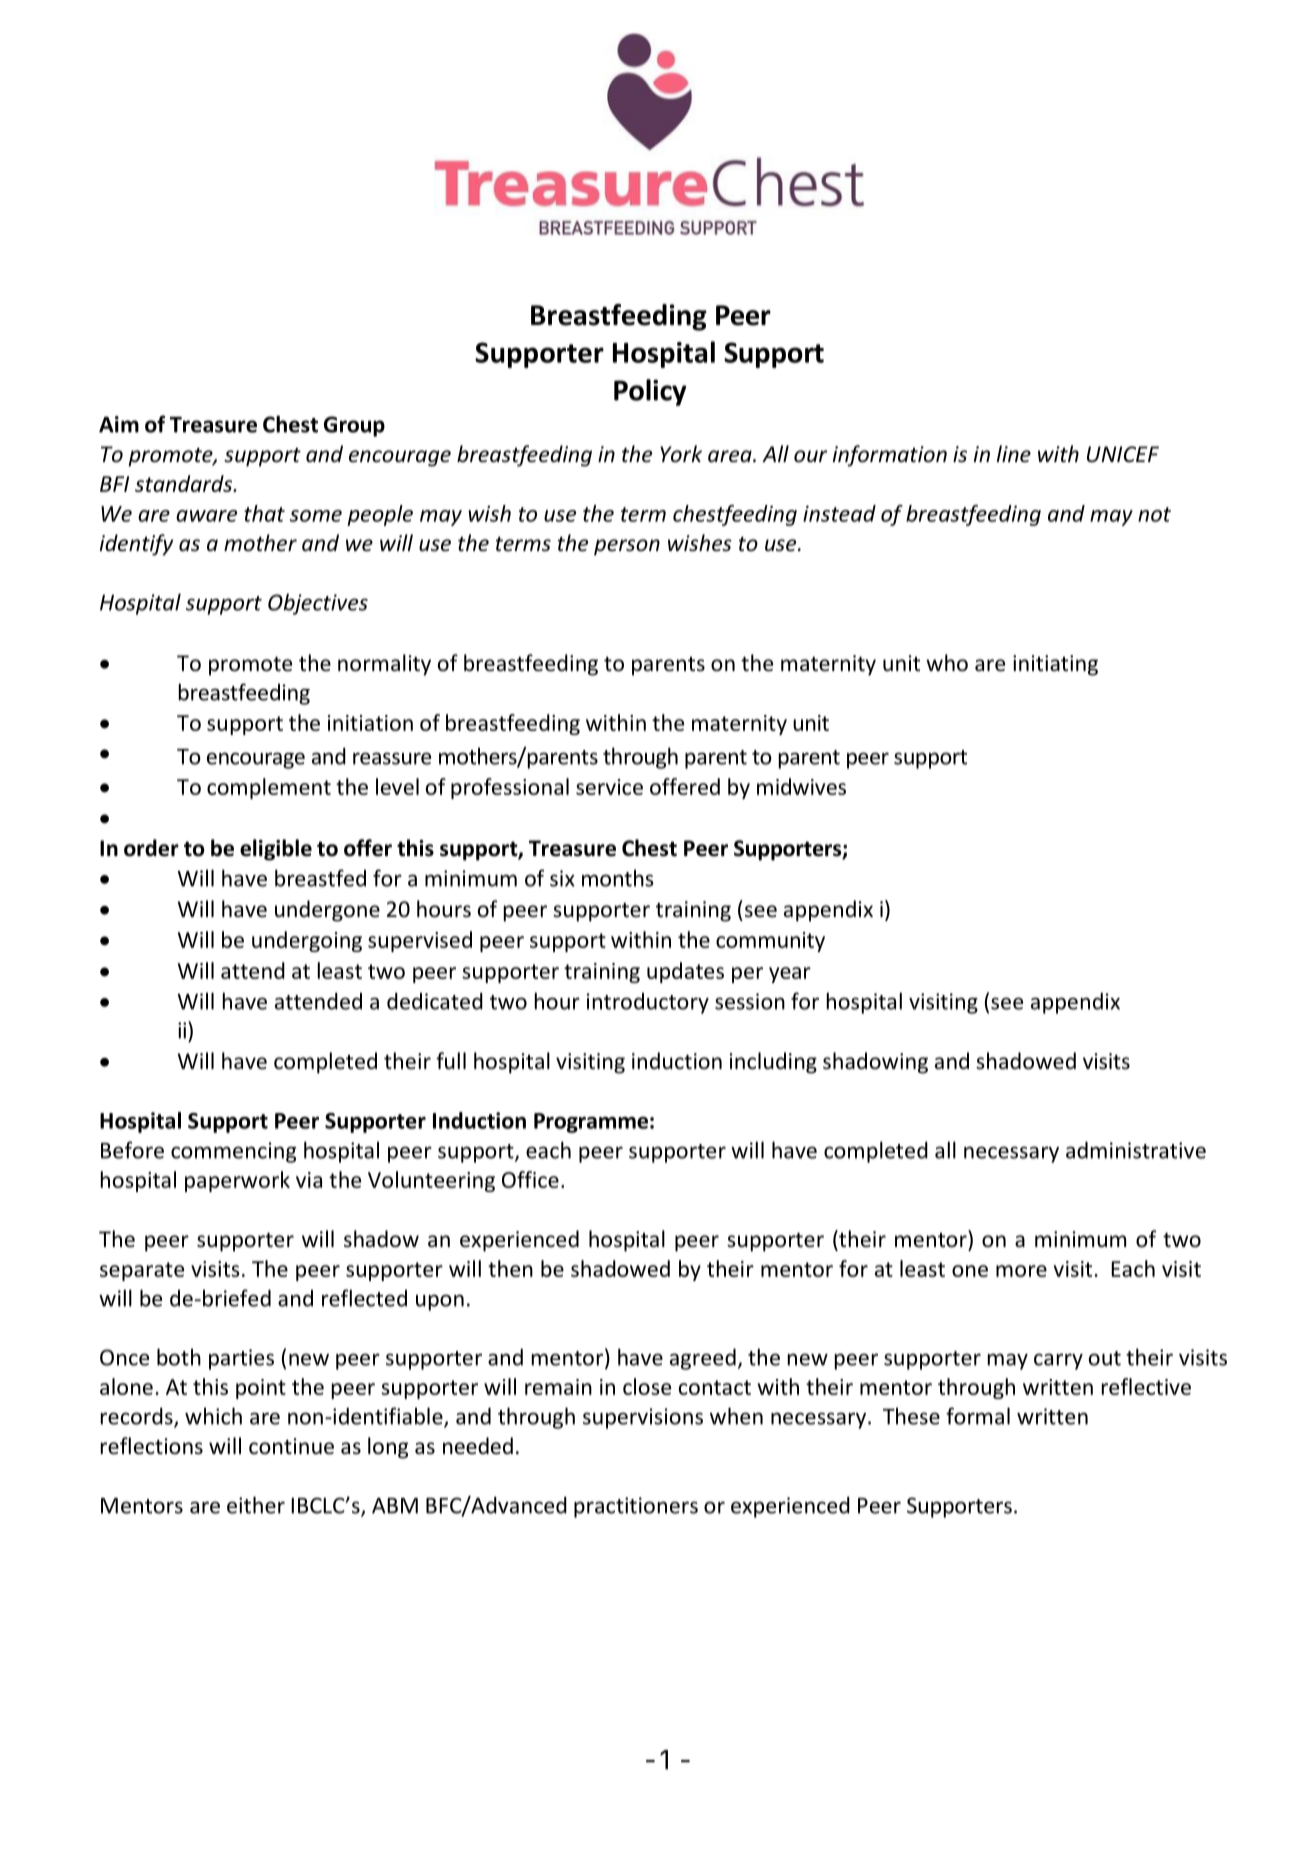  What do you see at coordinates (256, 1505) in the screenshot?
I see `either` at bounding box center [256, 1505].
